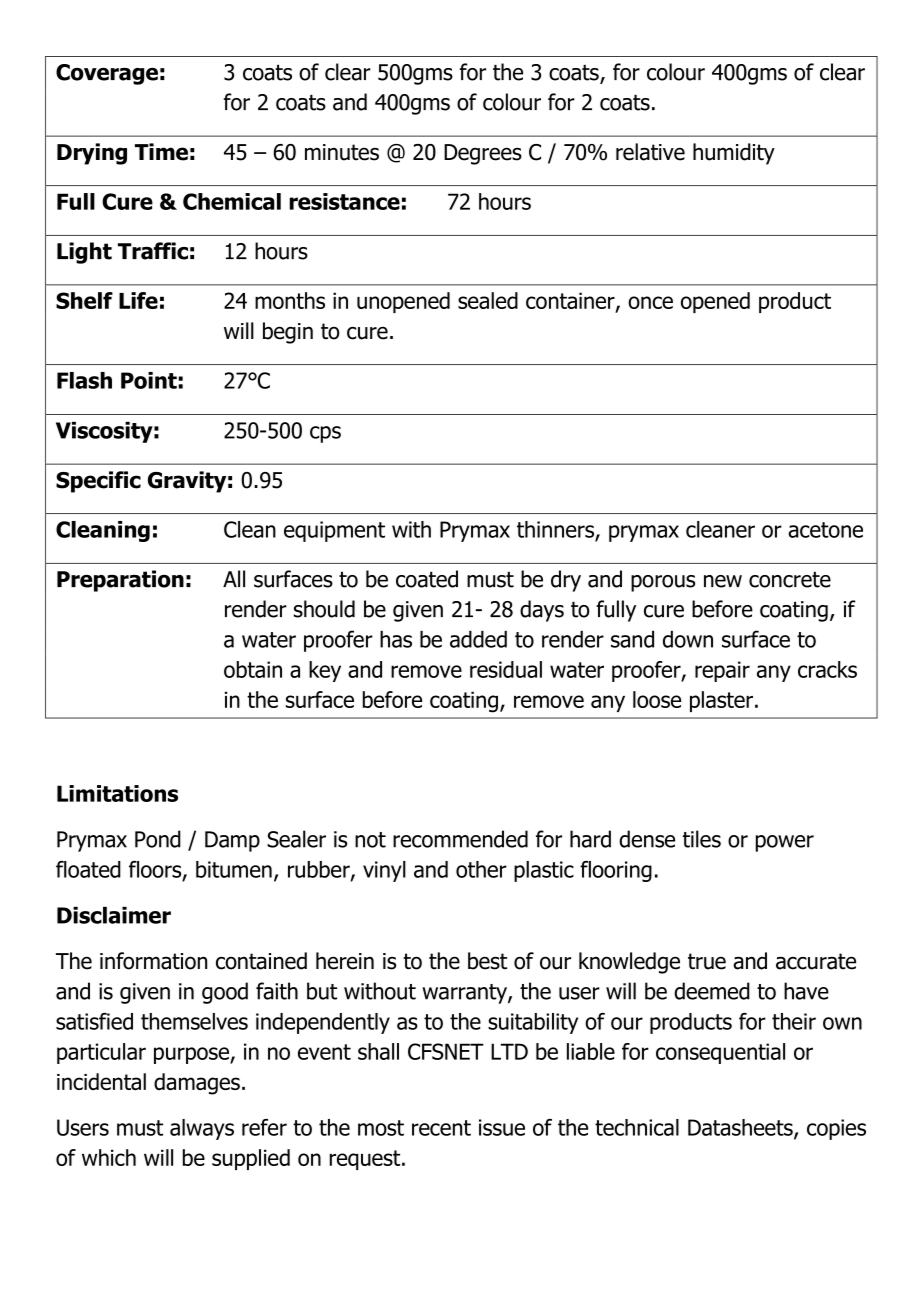  Describe the element at coordinates (161, 152) in the screenshot. I see `Time` at that location.
